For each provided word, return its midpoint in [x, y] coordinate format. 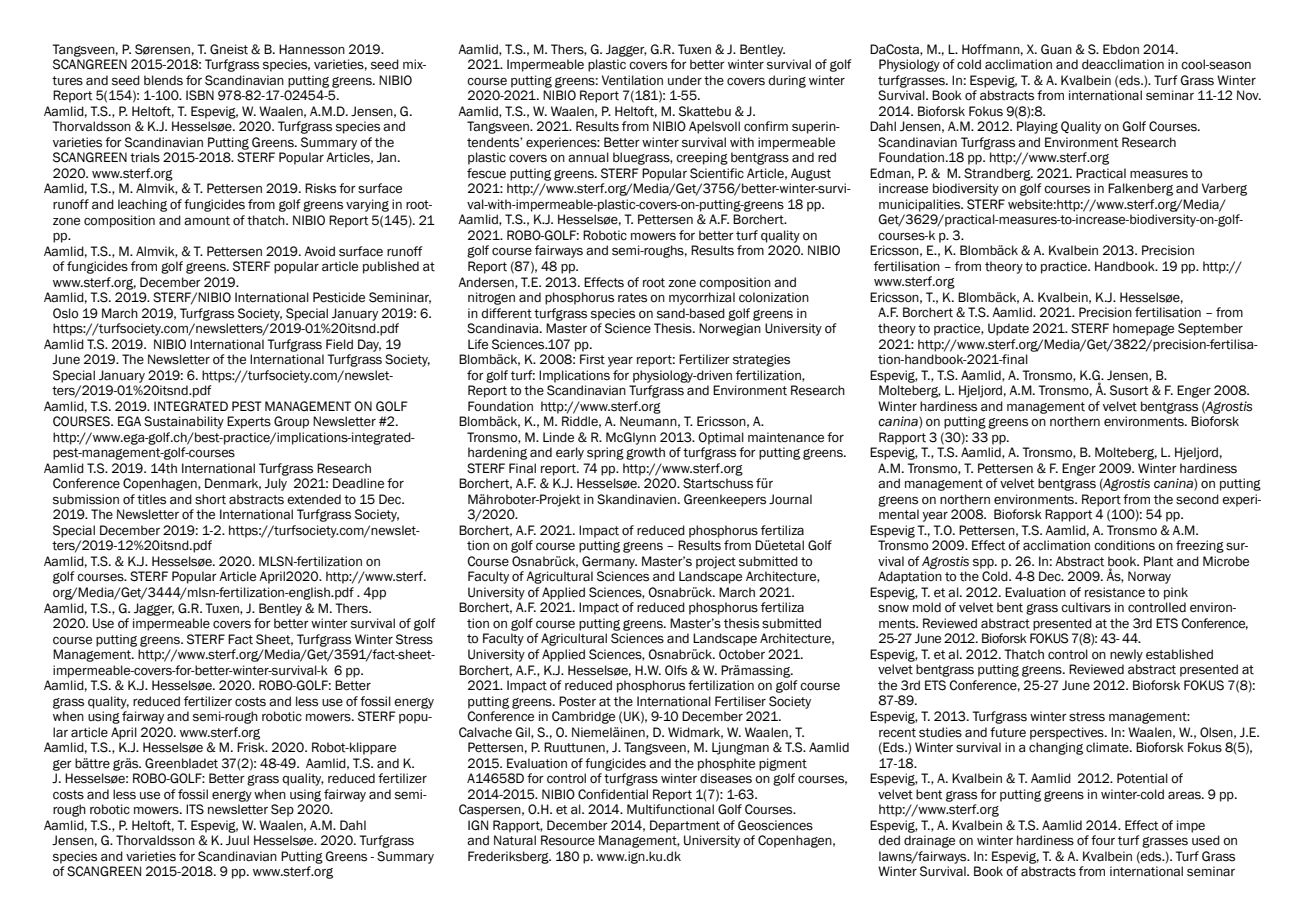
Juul [237, 840]
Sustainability [184, 422]
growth [645, 453]
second [1197, 499]
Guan [1056, 49]
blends [163, 80]
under [685, 80]
